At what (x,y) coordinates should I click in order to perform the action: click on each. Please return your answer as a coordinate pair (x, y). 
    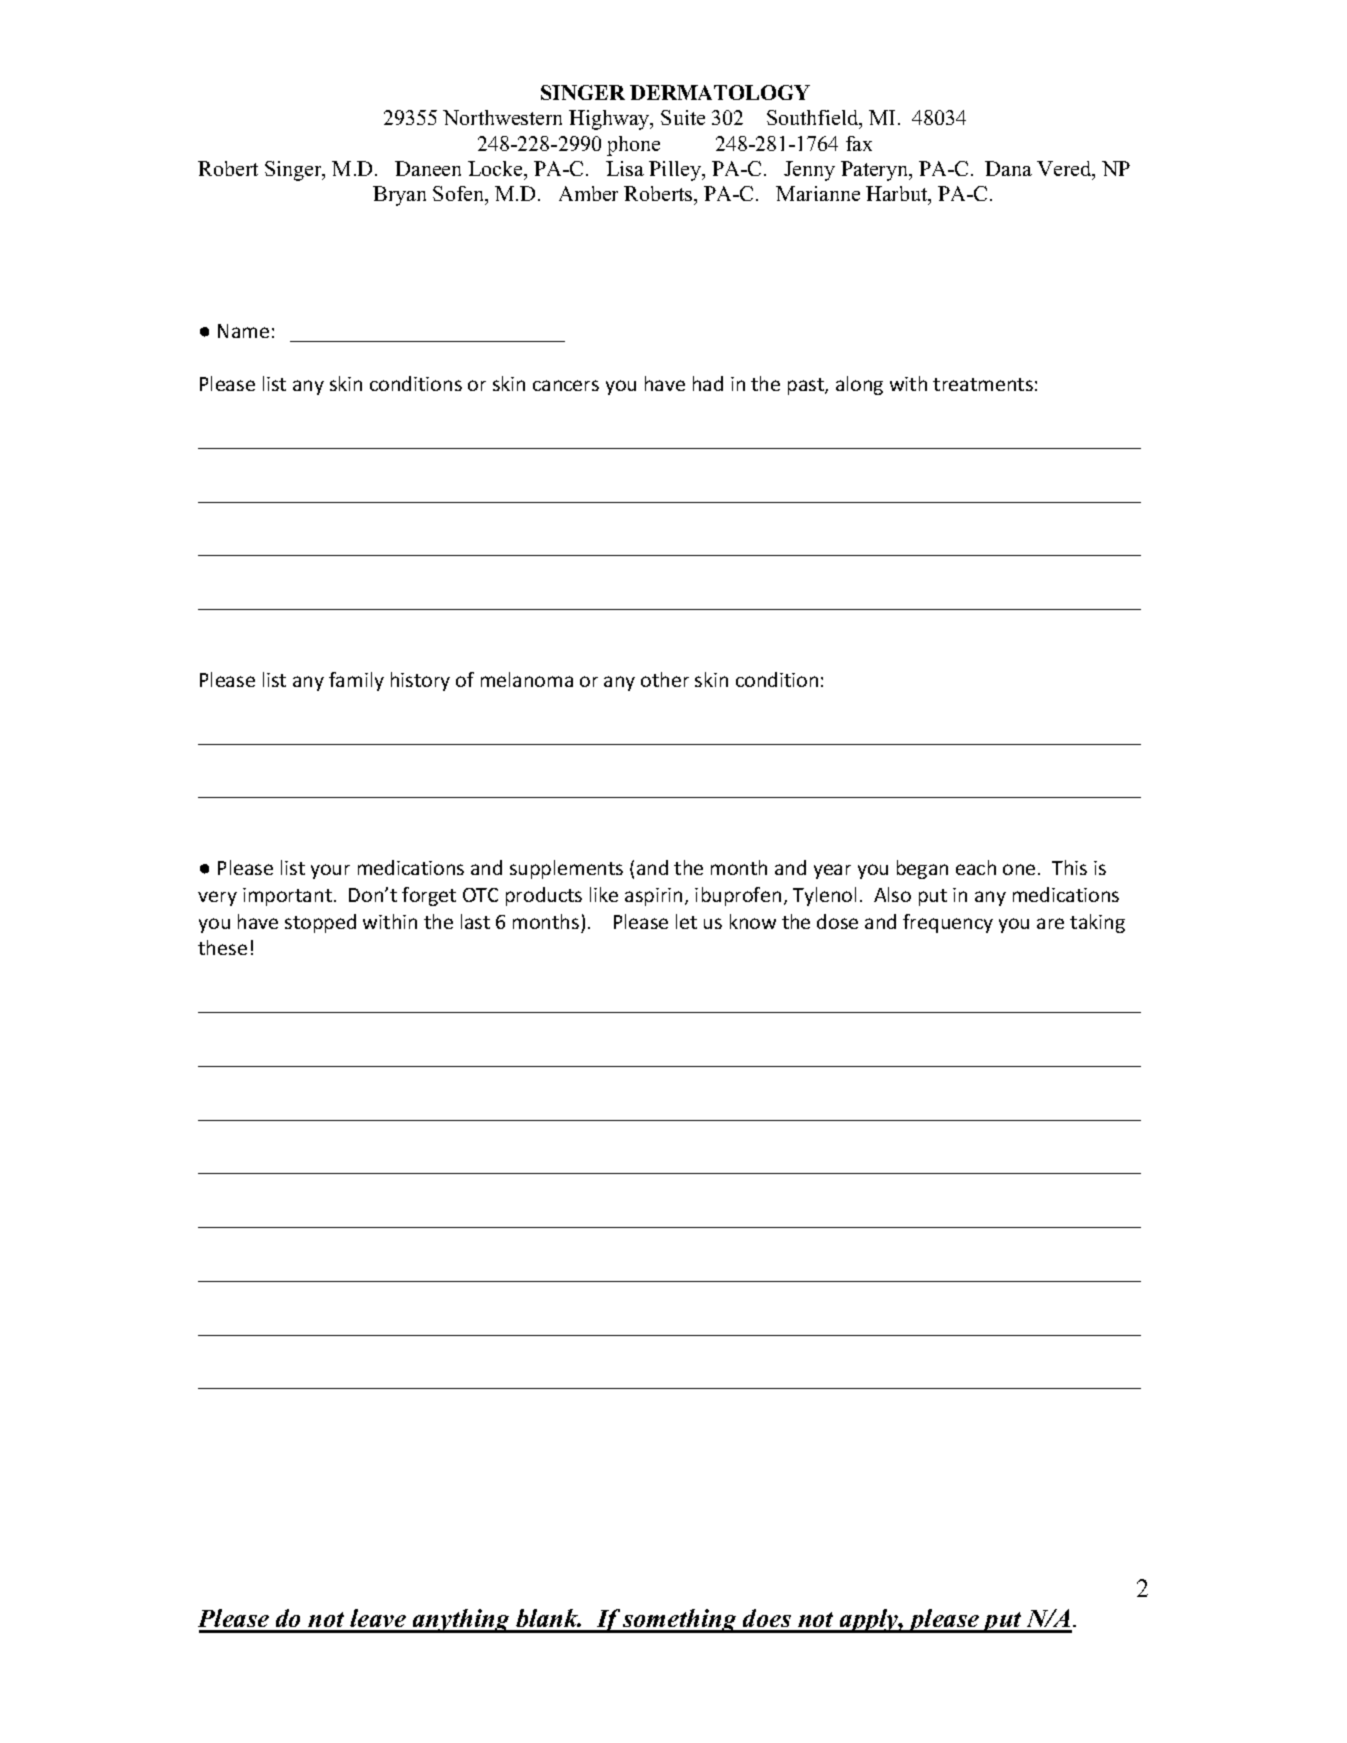
    Looking at the image, I should click on (976, 867).
